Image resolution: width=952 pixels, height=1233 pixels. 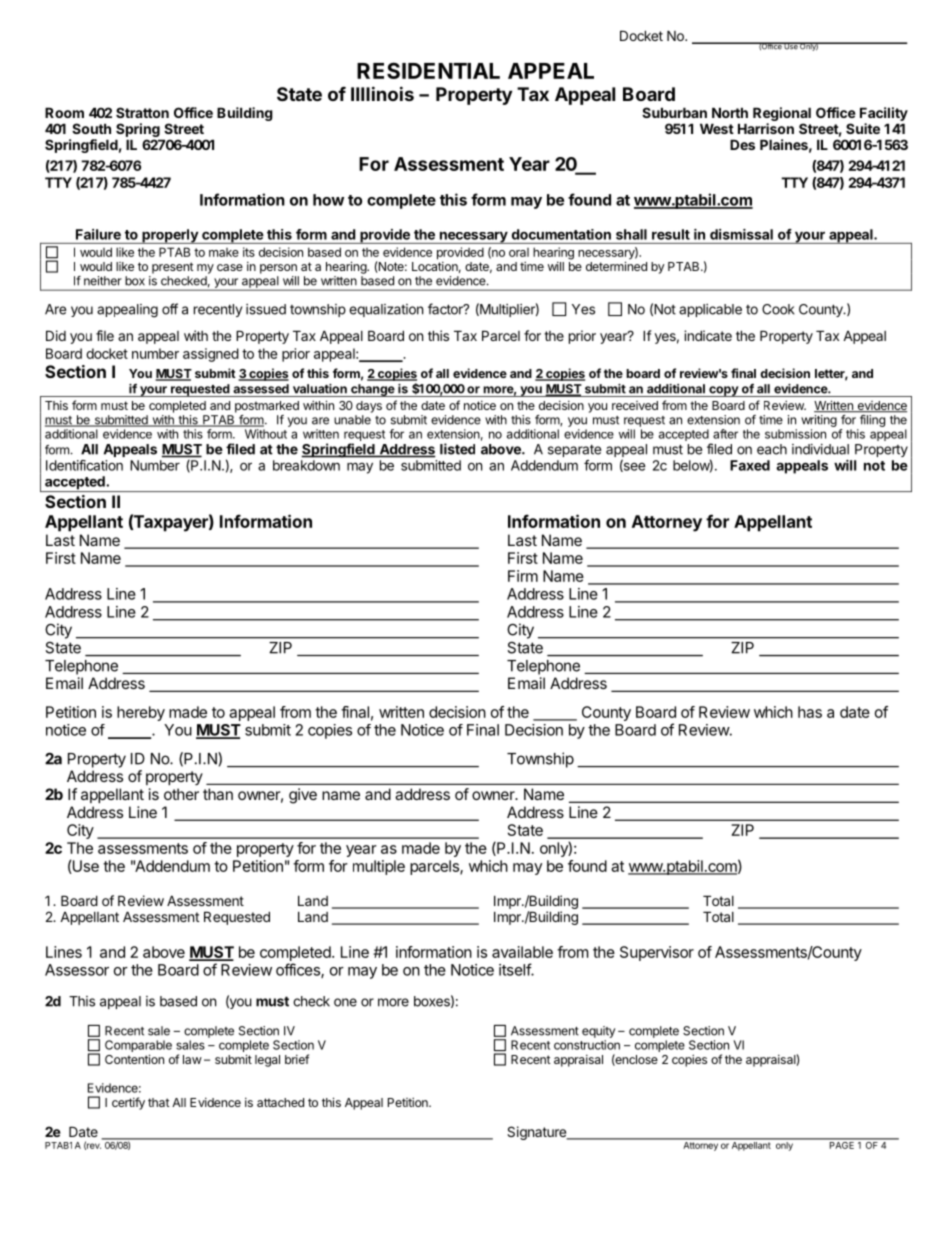 What do you see at coordinates (810, 712) in the document?
I see `has` at bounding box center [810, 712].
